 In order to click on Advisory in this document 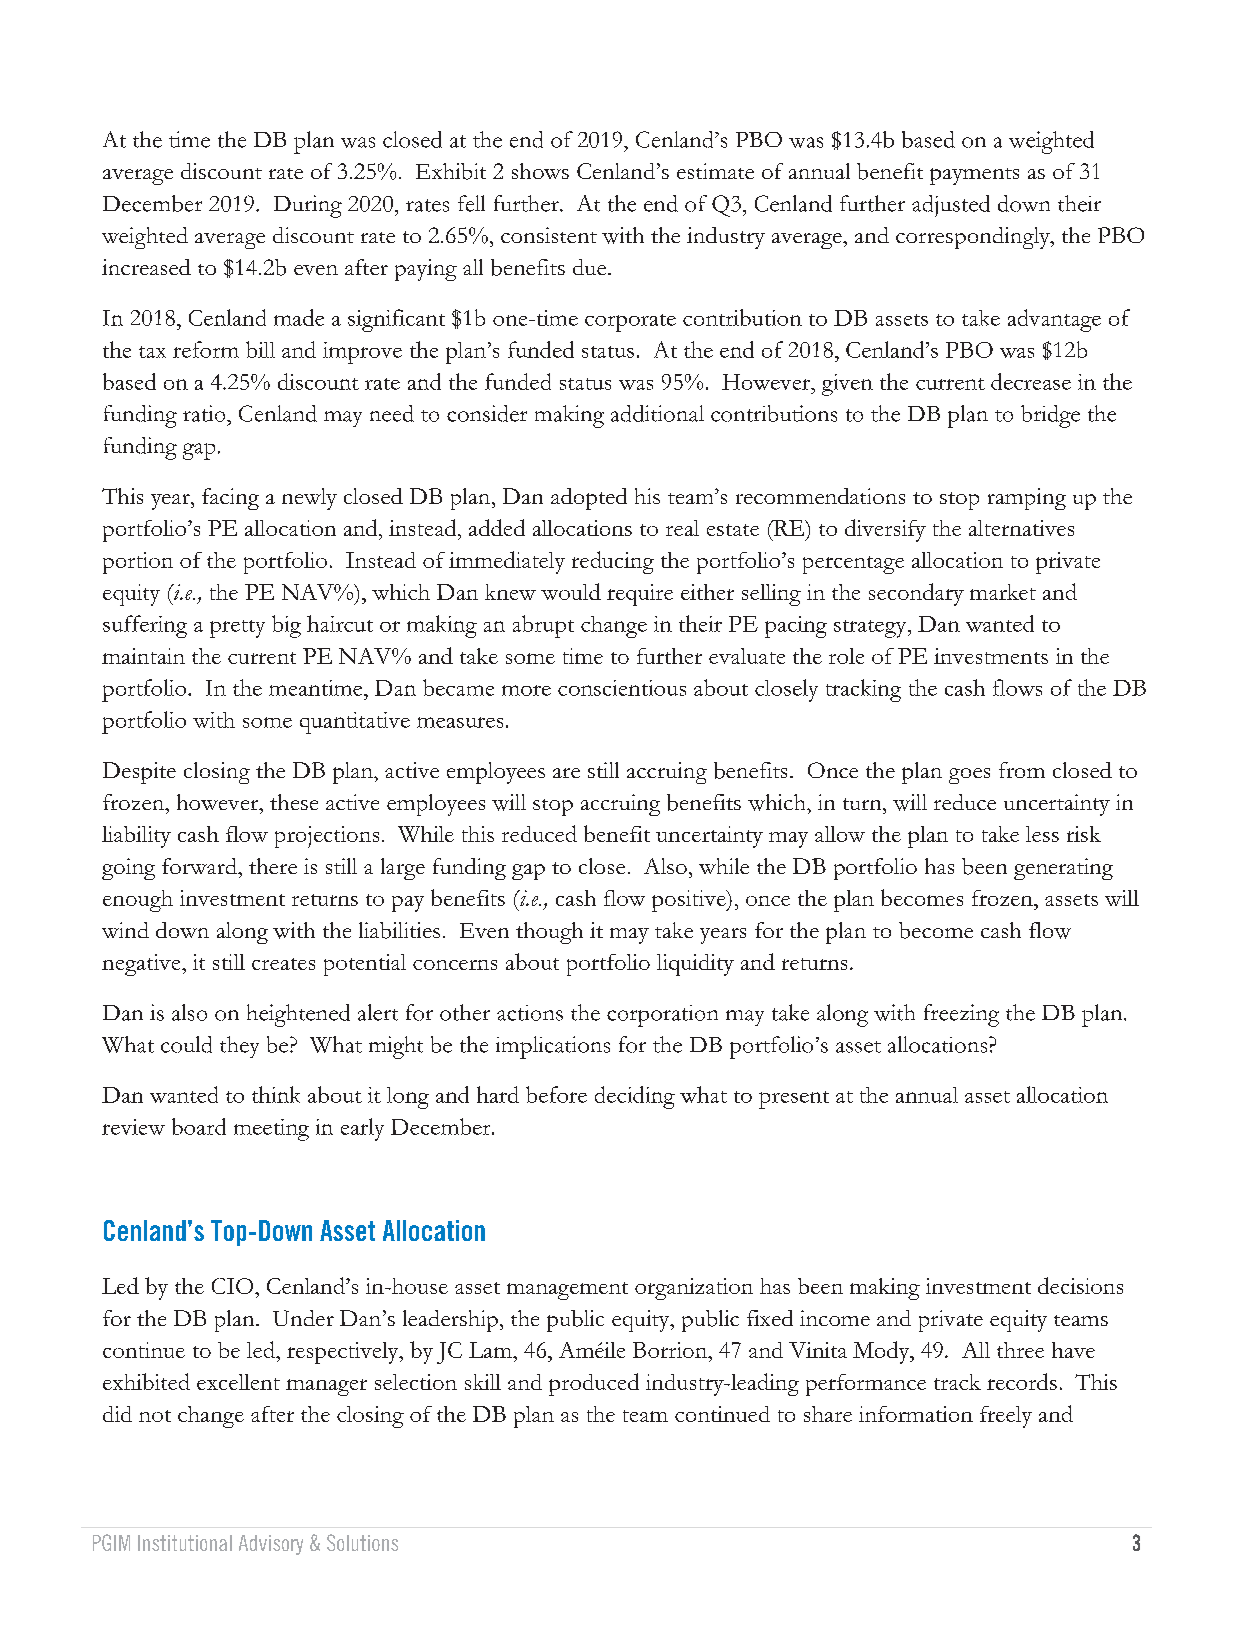, I will do `click(271, 1545)`.
